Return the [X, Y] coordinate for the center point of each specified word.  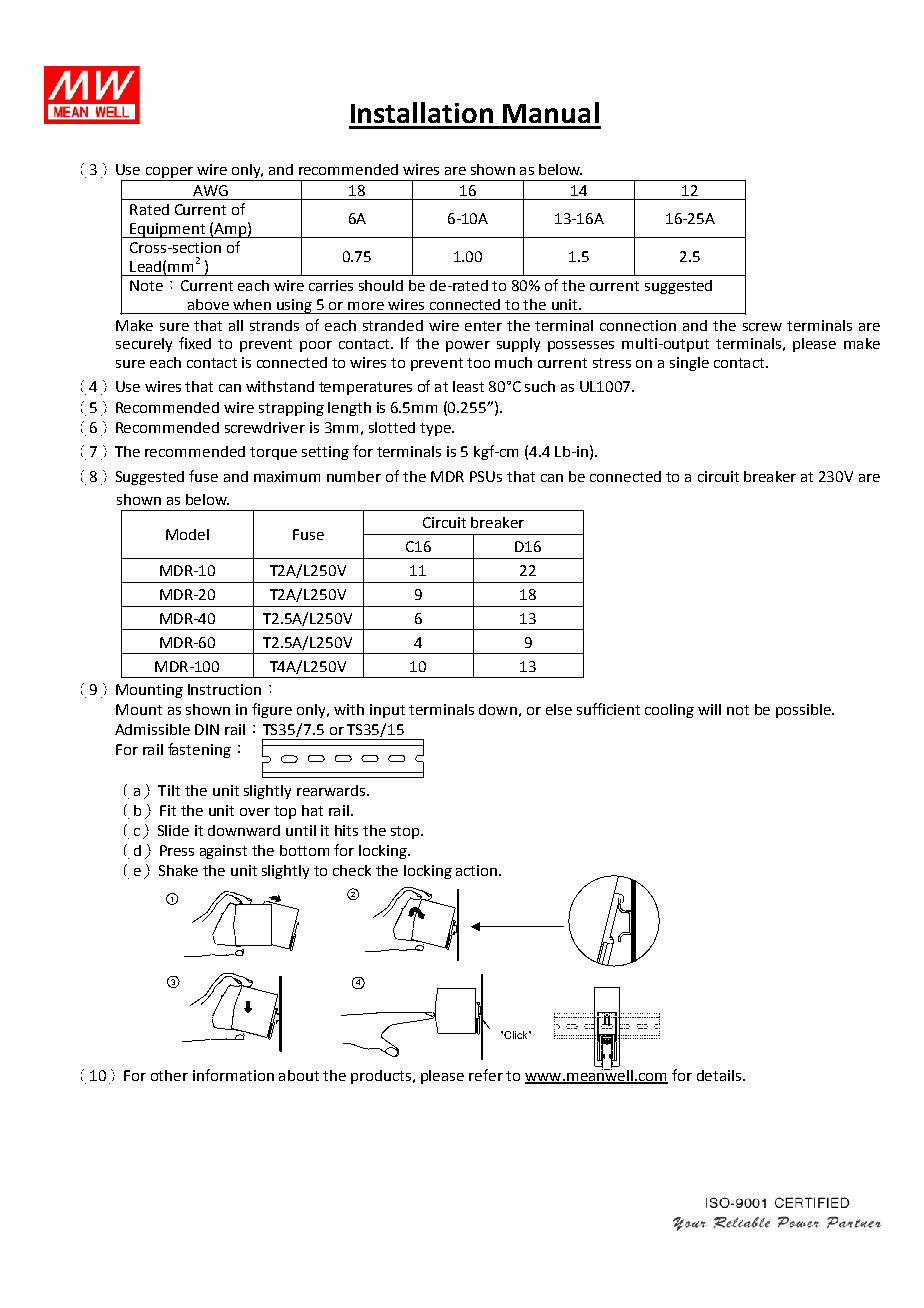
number [354, 476]
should [381, 285]
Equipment [167, 230]
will [709, 709]
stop [406, 832]
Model [187, 534]
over [255, 812]
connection [638, 325]
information [233, 1075]
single [689, 364]
